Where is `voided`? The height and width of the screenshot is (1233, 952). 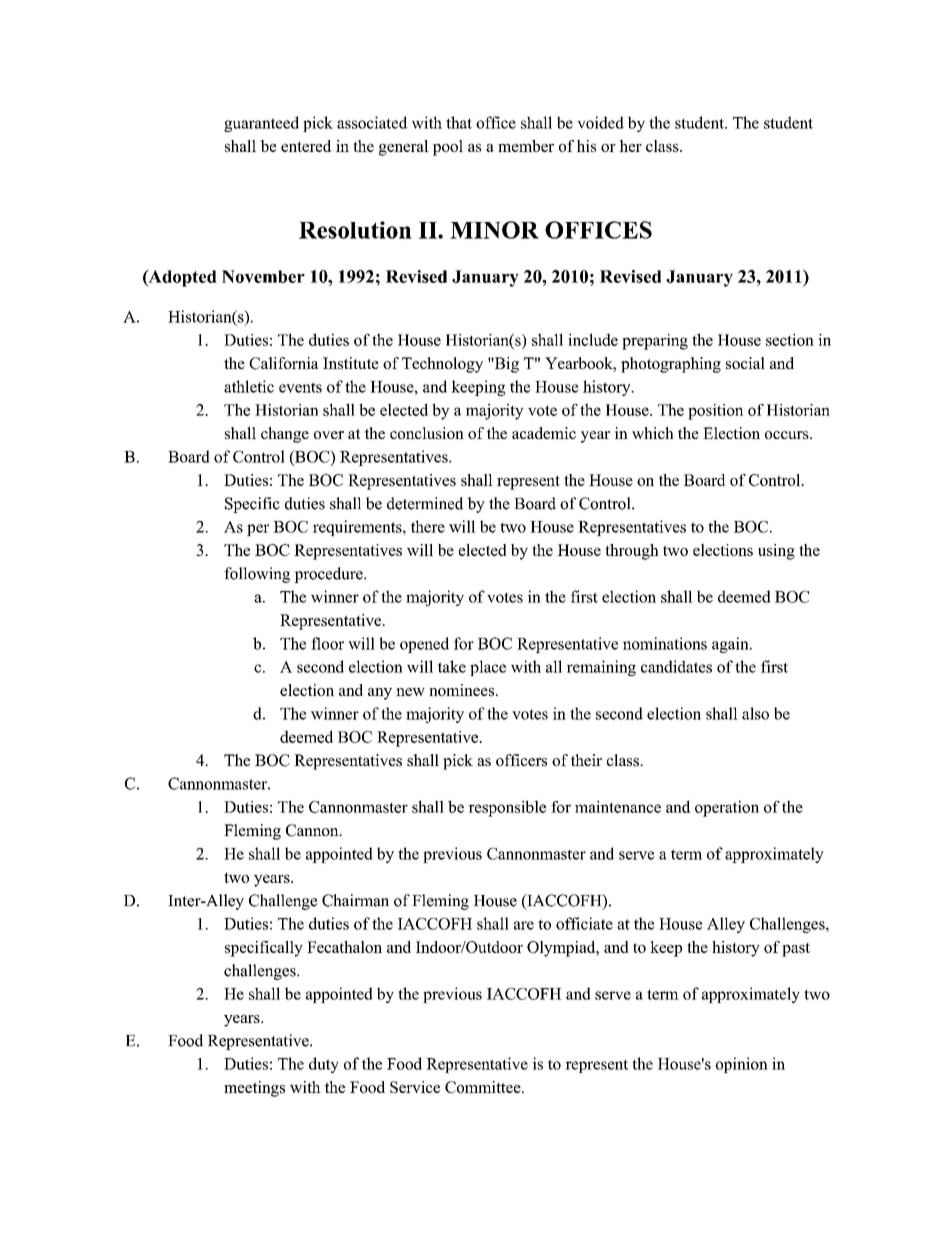 voided is located at coordinates (600, 122).
